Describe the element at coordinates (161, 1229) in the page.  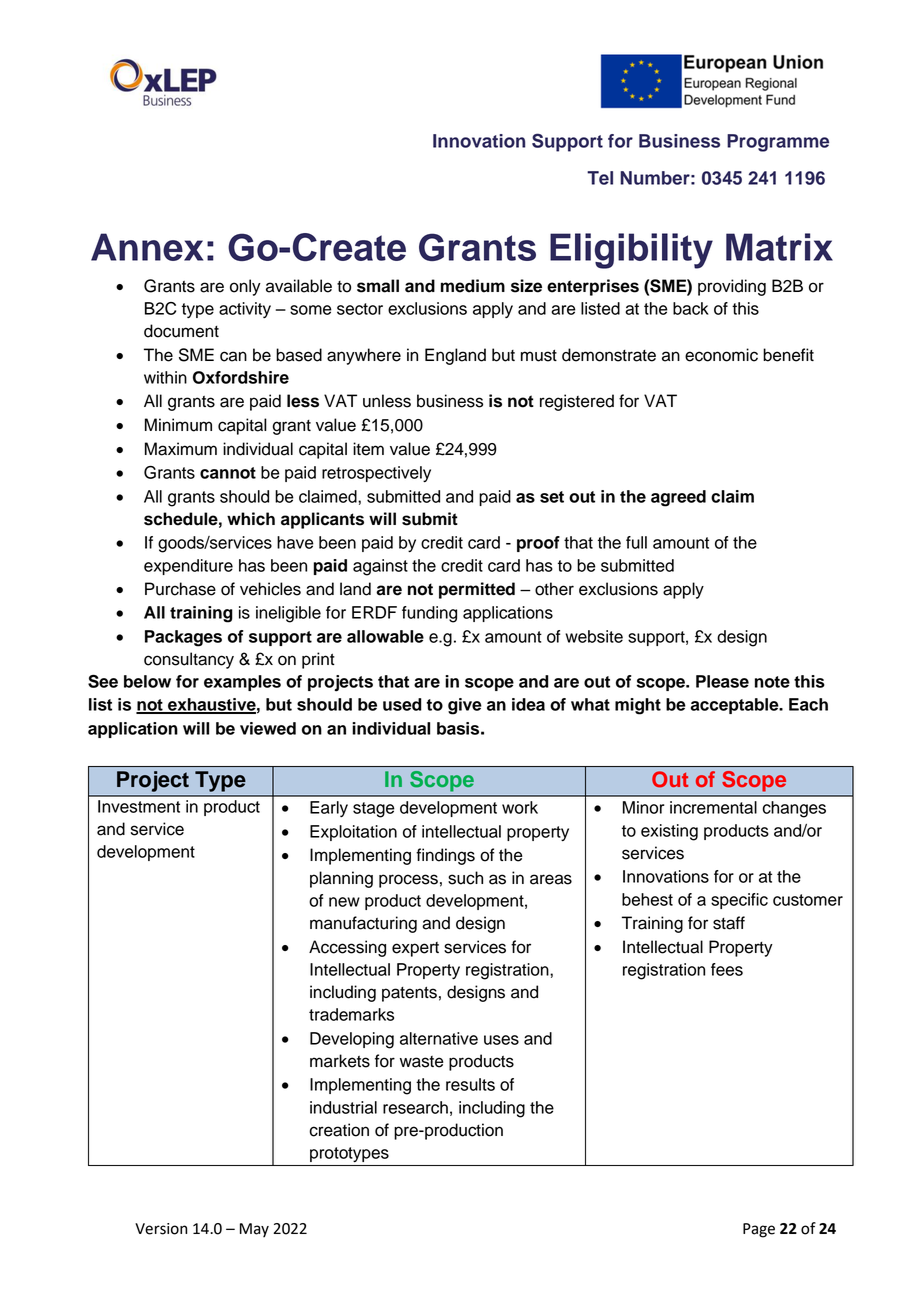
I see `Version` at that location.
